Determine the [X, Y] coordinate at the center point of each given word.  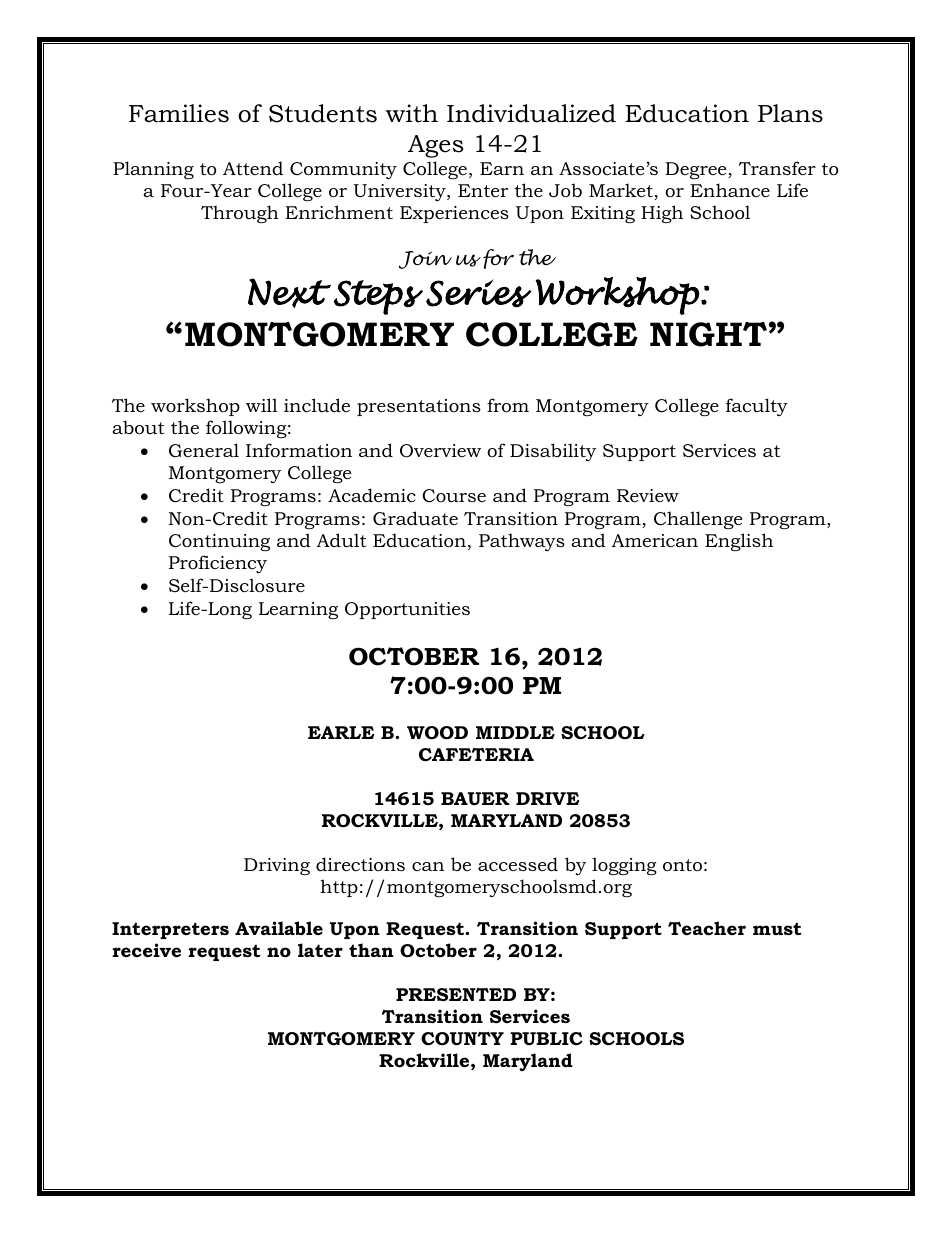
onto [682, 865]
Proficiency [218, 564]
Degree [697, 170]
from [508, 405]
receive [146, 950]
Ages [435, 146]
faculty [757, 407]
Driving [277, 866]
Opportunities [407, 610]
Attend [253, 168]
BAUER [475, 798]
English [739, 542]
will [262, 405]
